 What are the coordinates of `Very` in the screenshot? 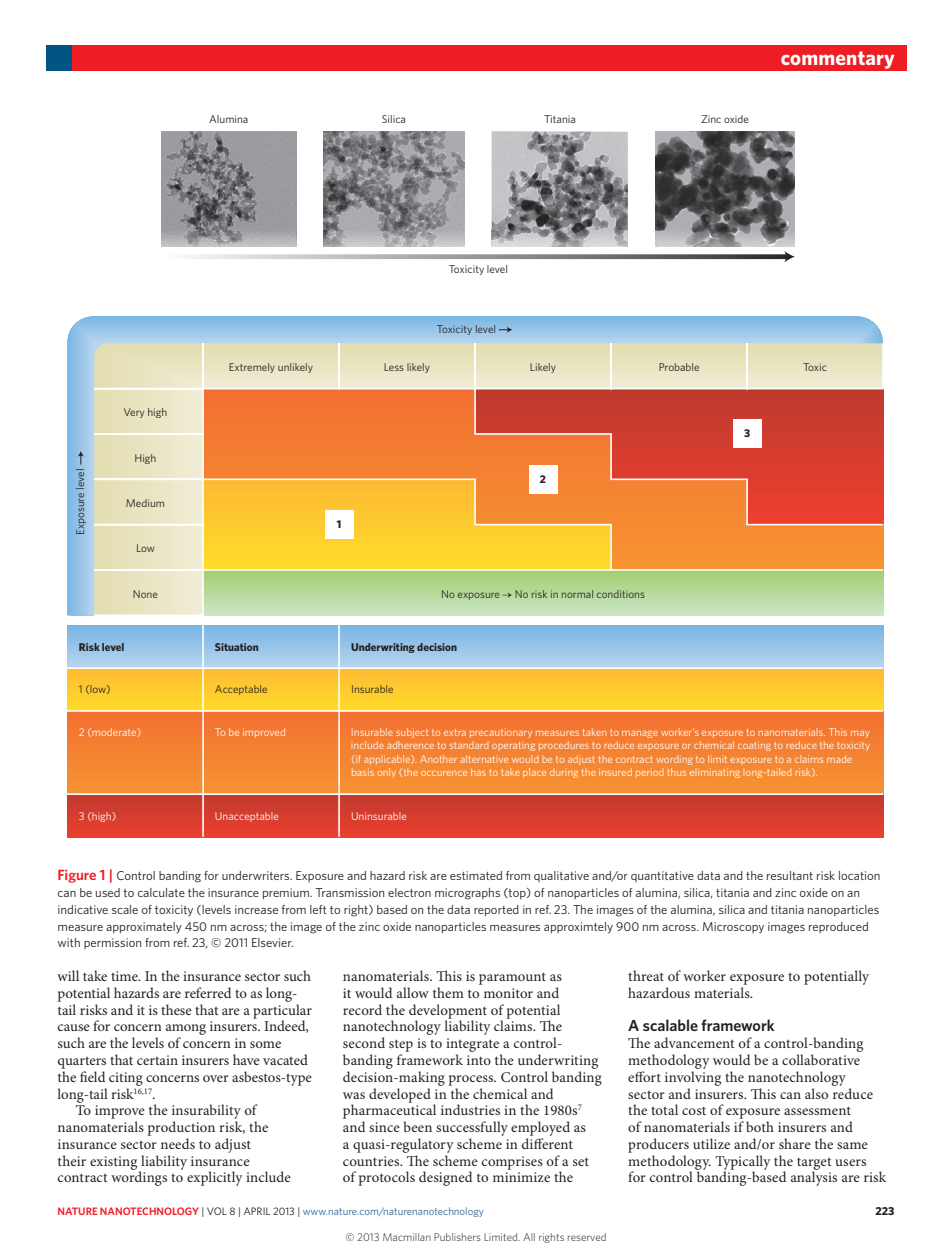 It's located at (134, 413).
